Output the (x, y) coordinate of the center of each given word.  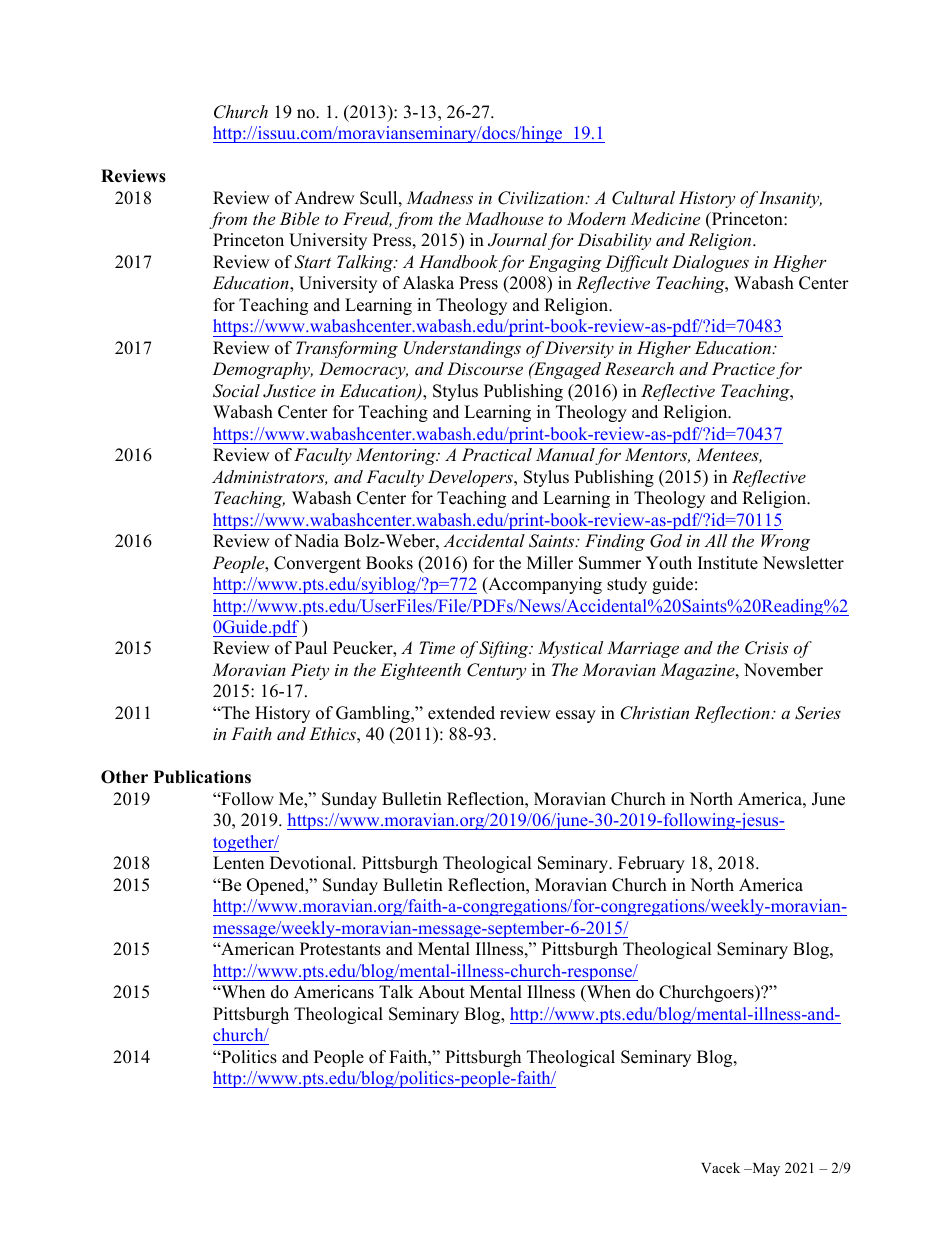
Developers (471, 478)
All (715, 540)
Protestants (340, 949)
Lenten (238, 863)
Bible (299, 218)
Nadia (316, 541)
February (651, 864)
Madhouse (504, 218)
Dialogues (710, 263)
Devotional (312, 863)
